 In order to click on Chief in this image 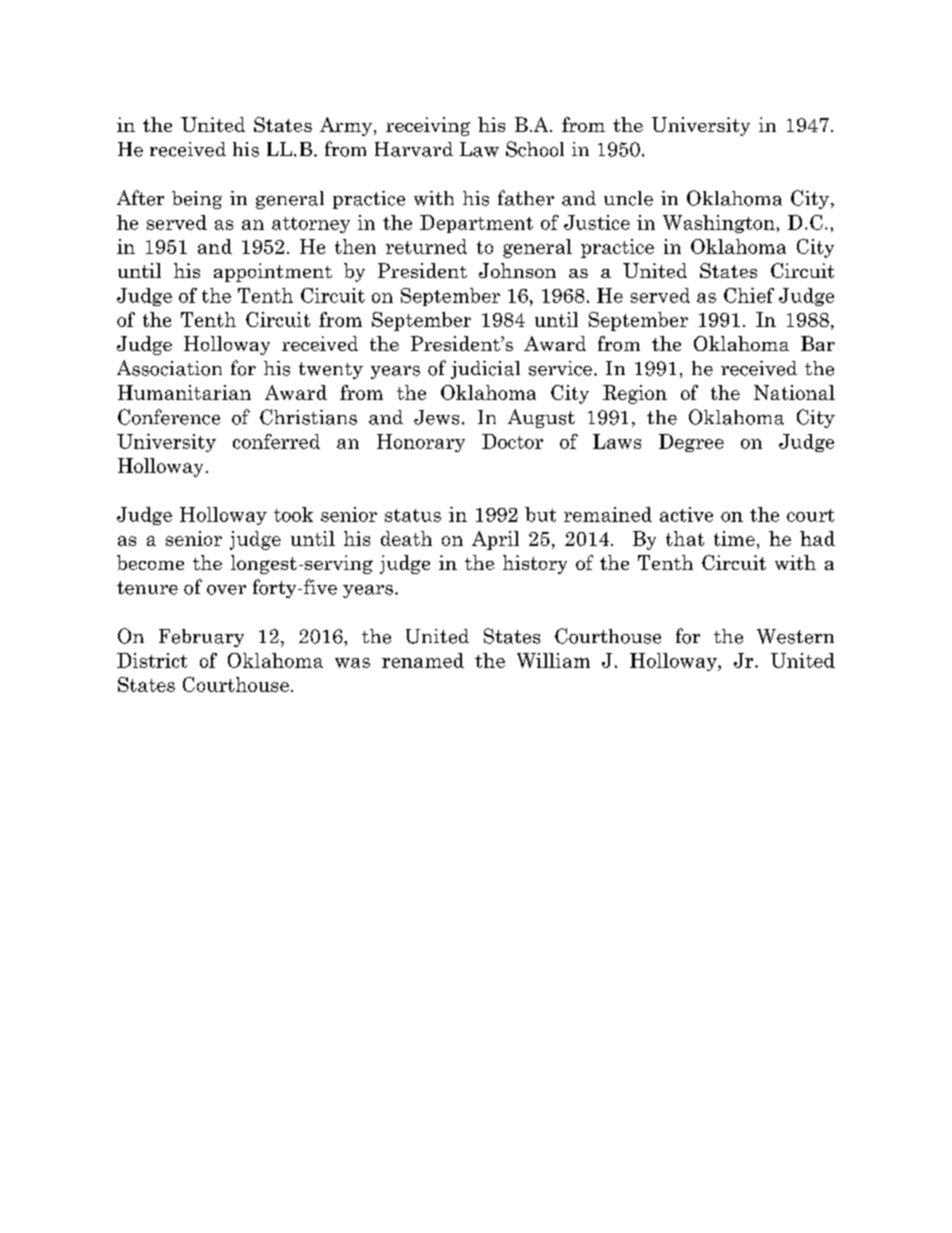, I will do `click(749, 295)`.
